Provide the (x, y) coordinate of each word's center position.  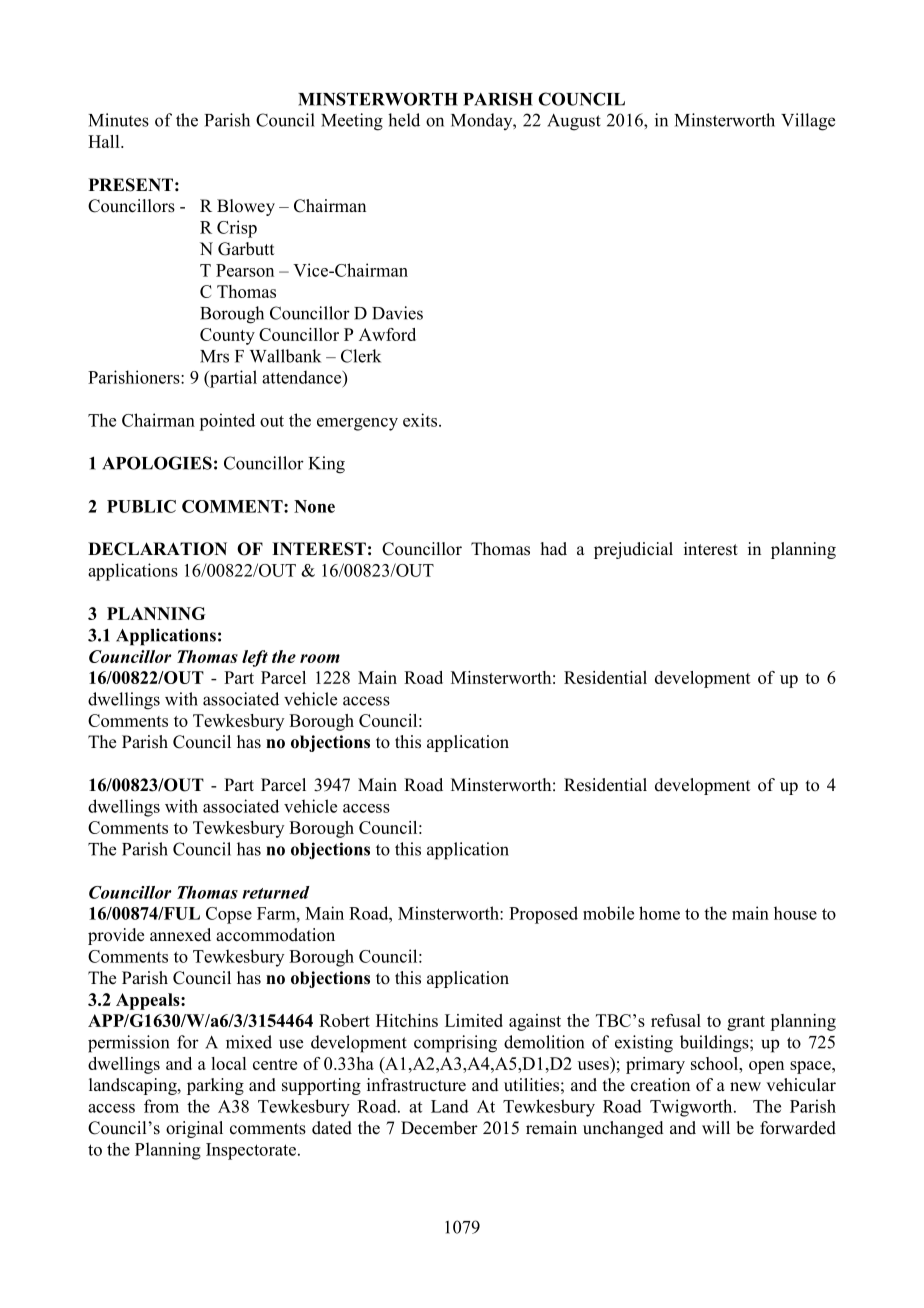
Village (808, 122)
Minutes (119, 120)
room (320, 658)
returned (276, 892)
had (554, 549)
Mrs (214, 356)
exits (421, 420)
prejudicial (633, 550)
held (404, 120)
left (255, 658)
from (161, 1106)
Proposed (543, 915)
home (659, 913)
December (439, 1128)
